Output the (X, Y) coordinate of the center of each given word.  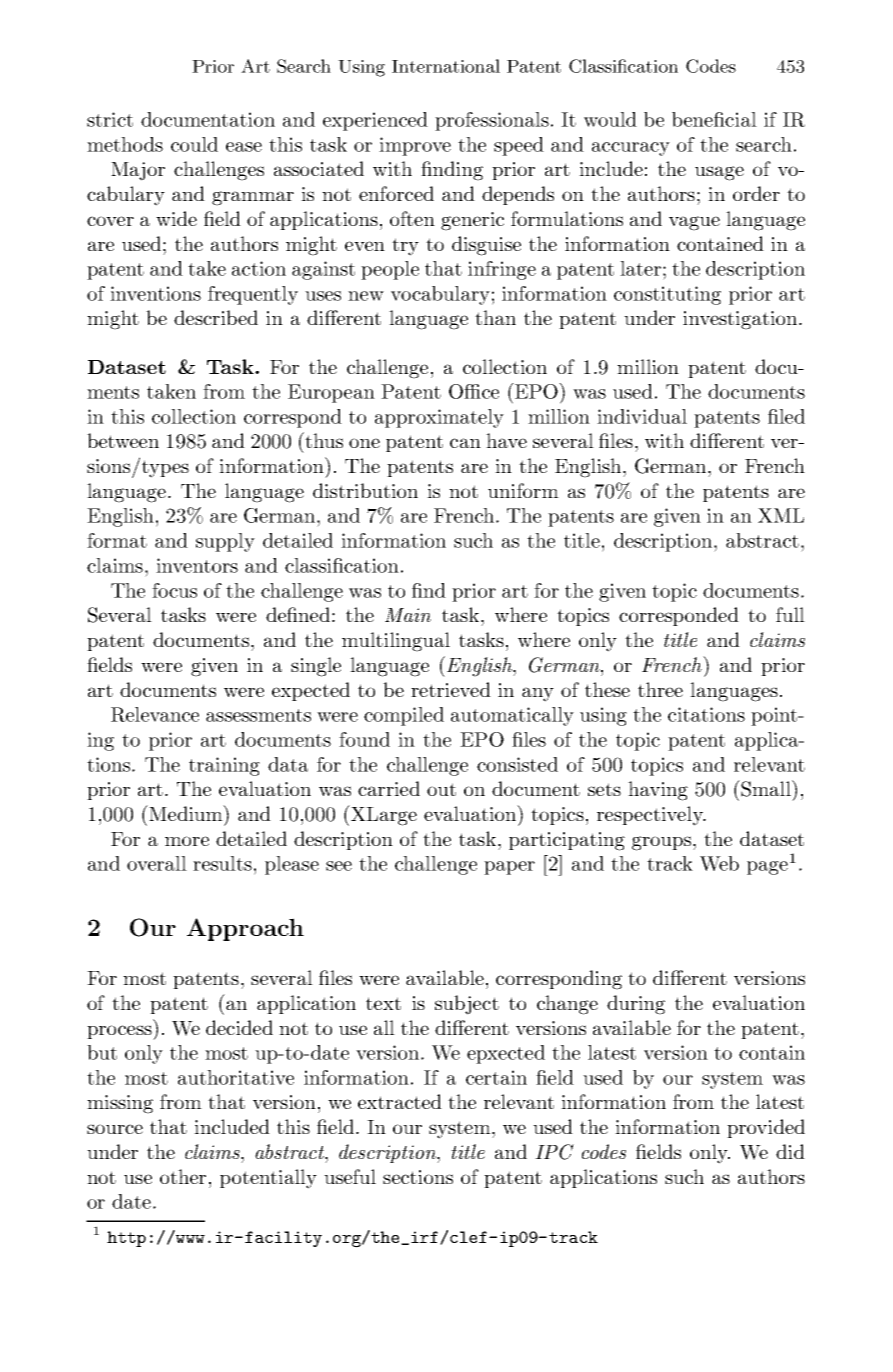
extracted (400, 1101)
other (183, 1176)
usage (719, 173)
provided (766, 1128)
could (194, 144)
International (446, 66)
